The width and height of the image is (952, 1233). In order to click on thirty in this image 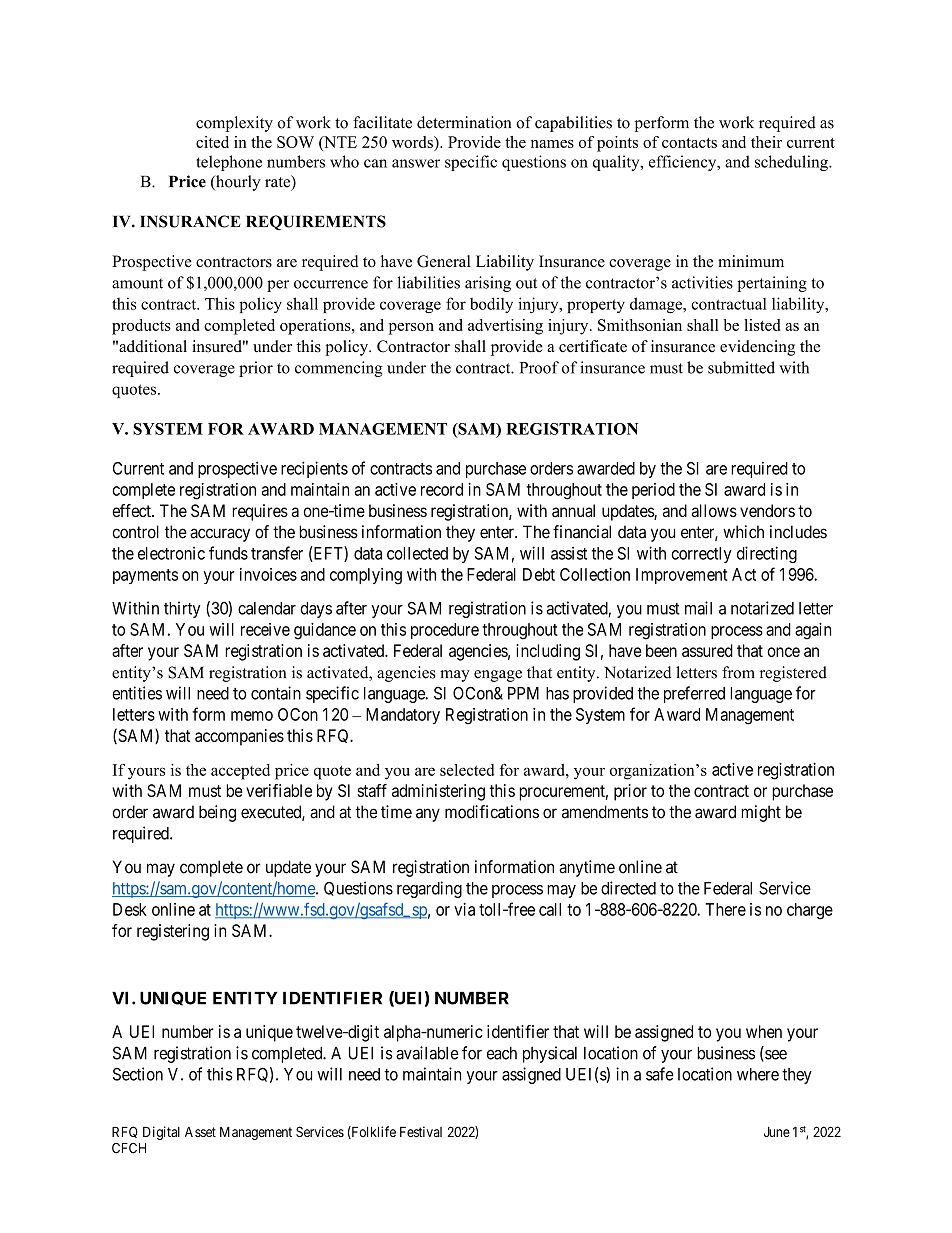, I will do `click(182, 609)`.
